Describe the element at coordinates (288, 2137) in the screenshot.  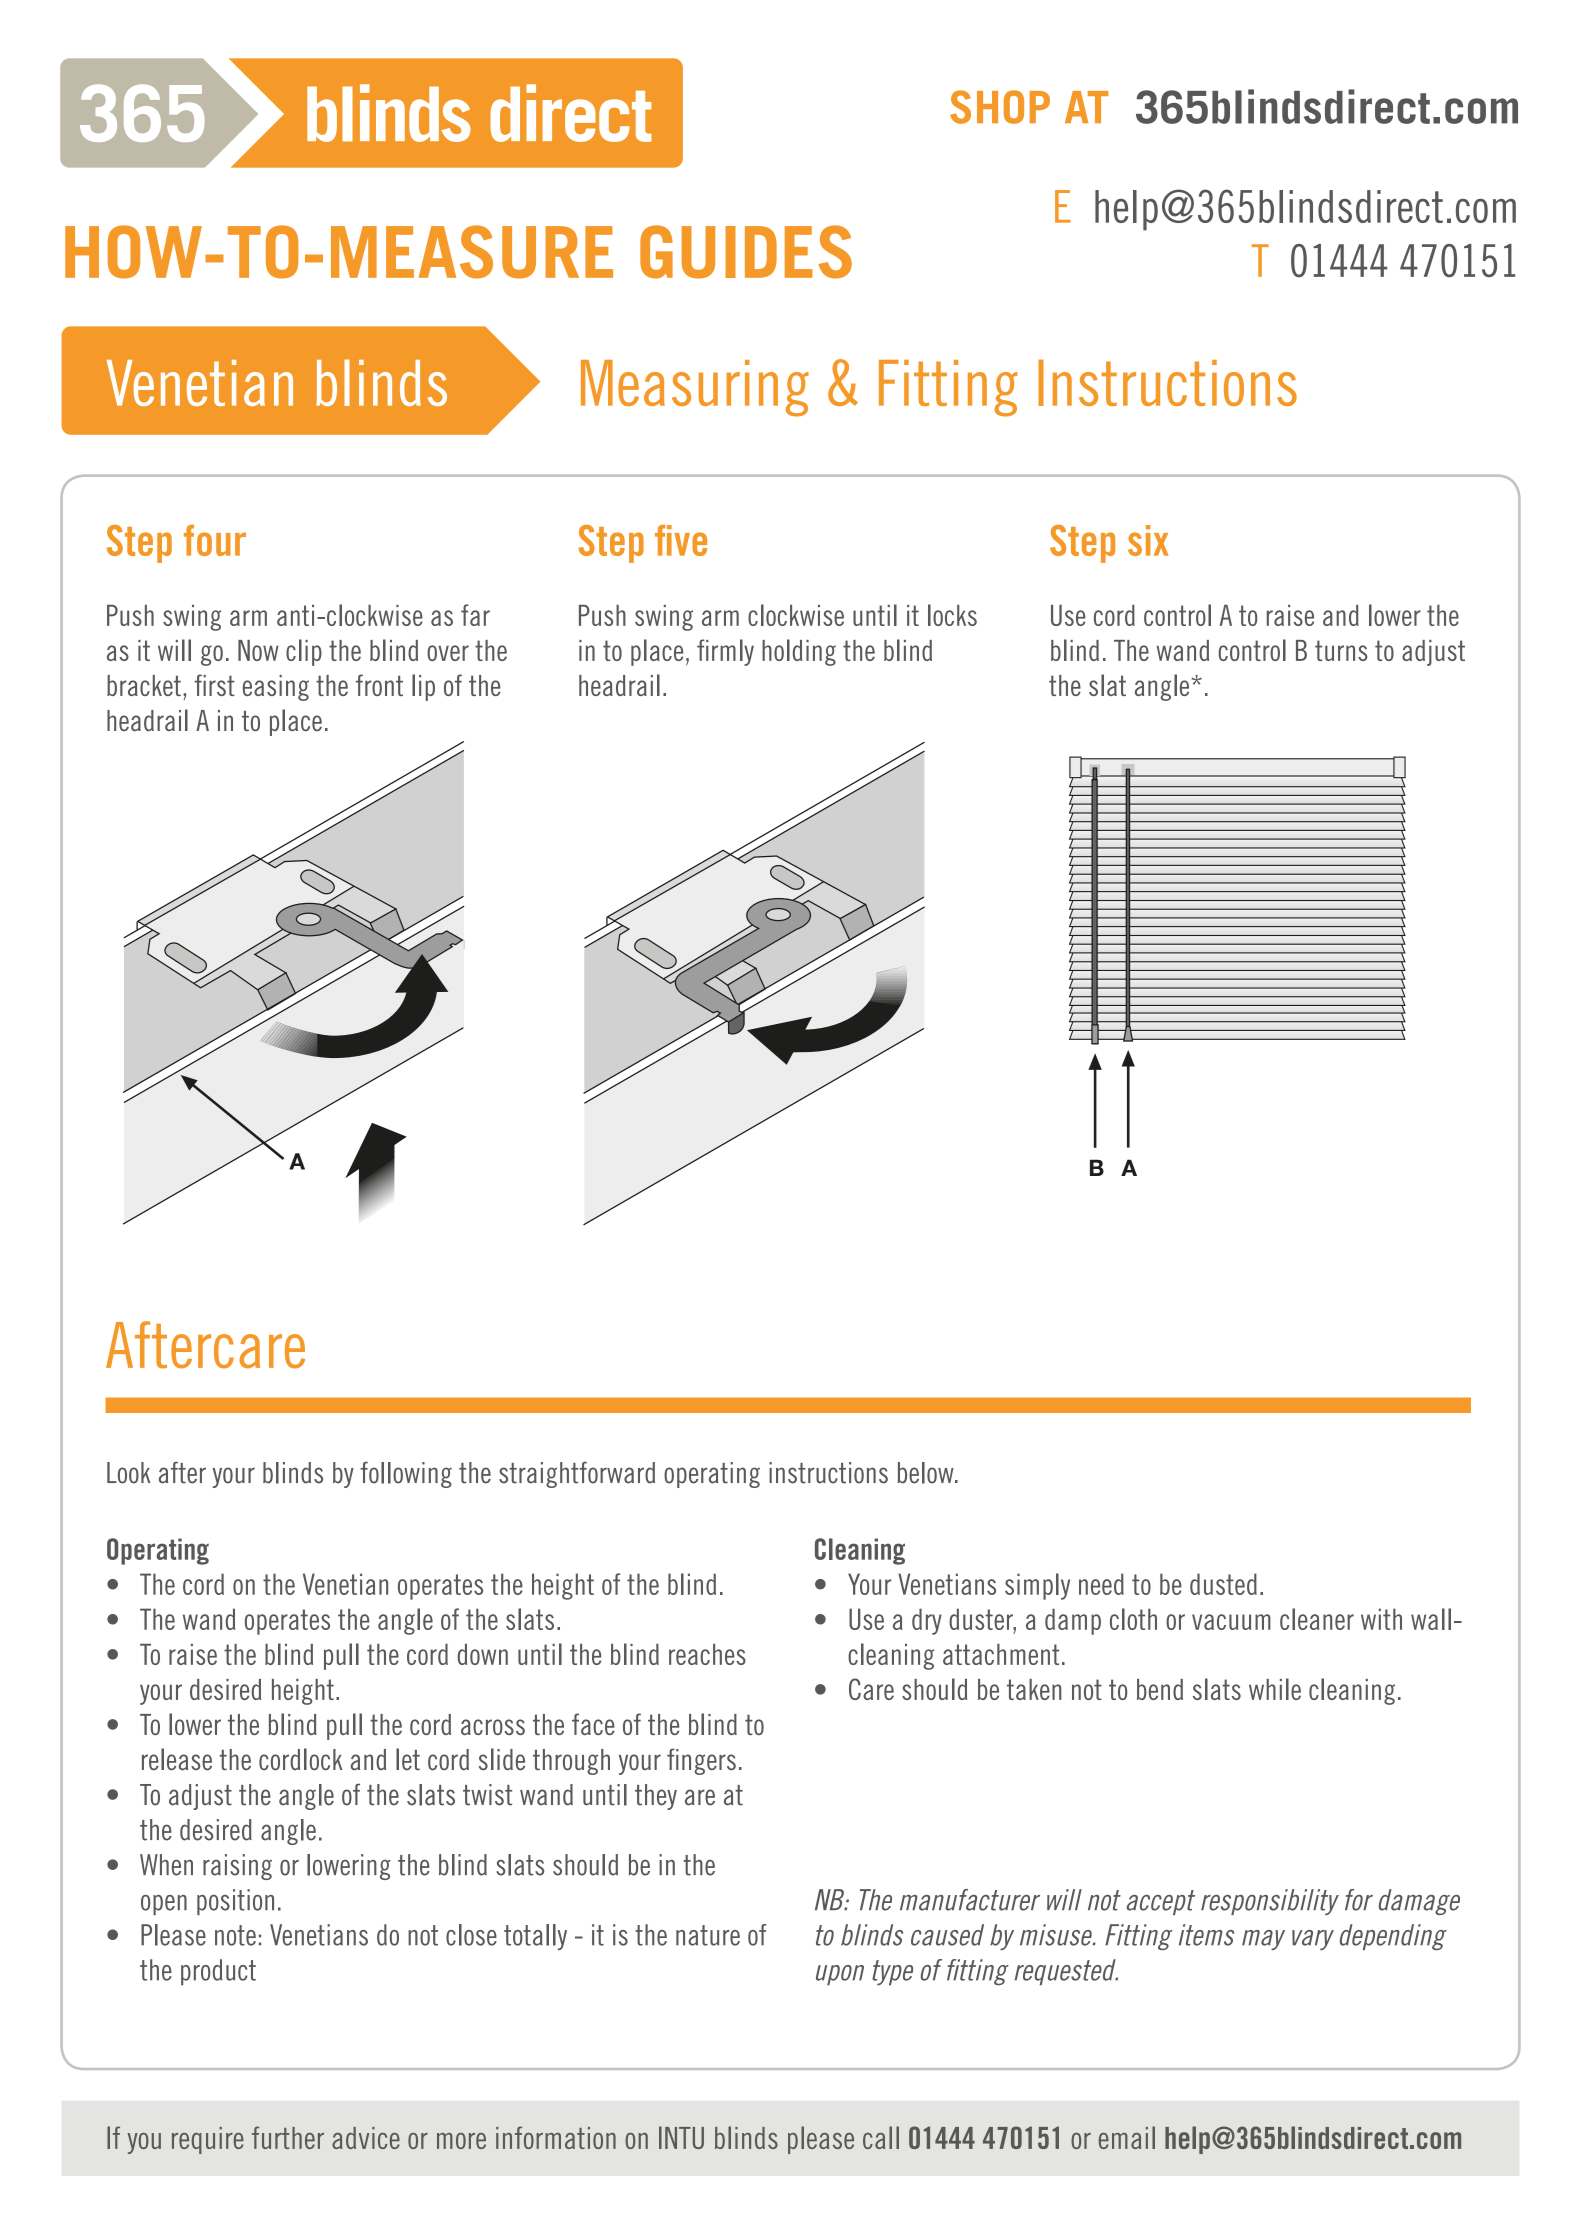
I see `further` at that location.
